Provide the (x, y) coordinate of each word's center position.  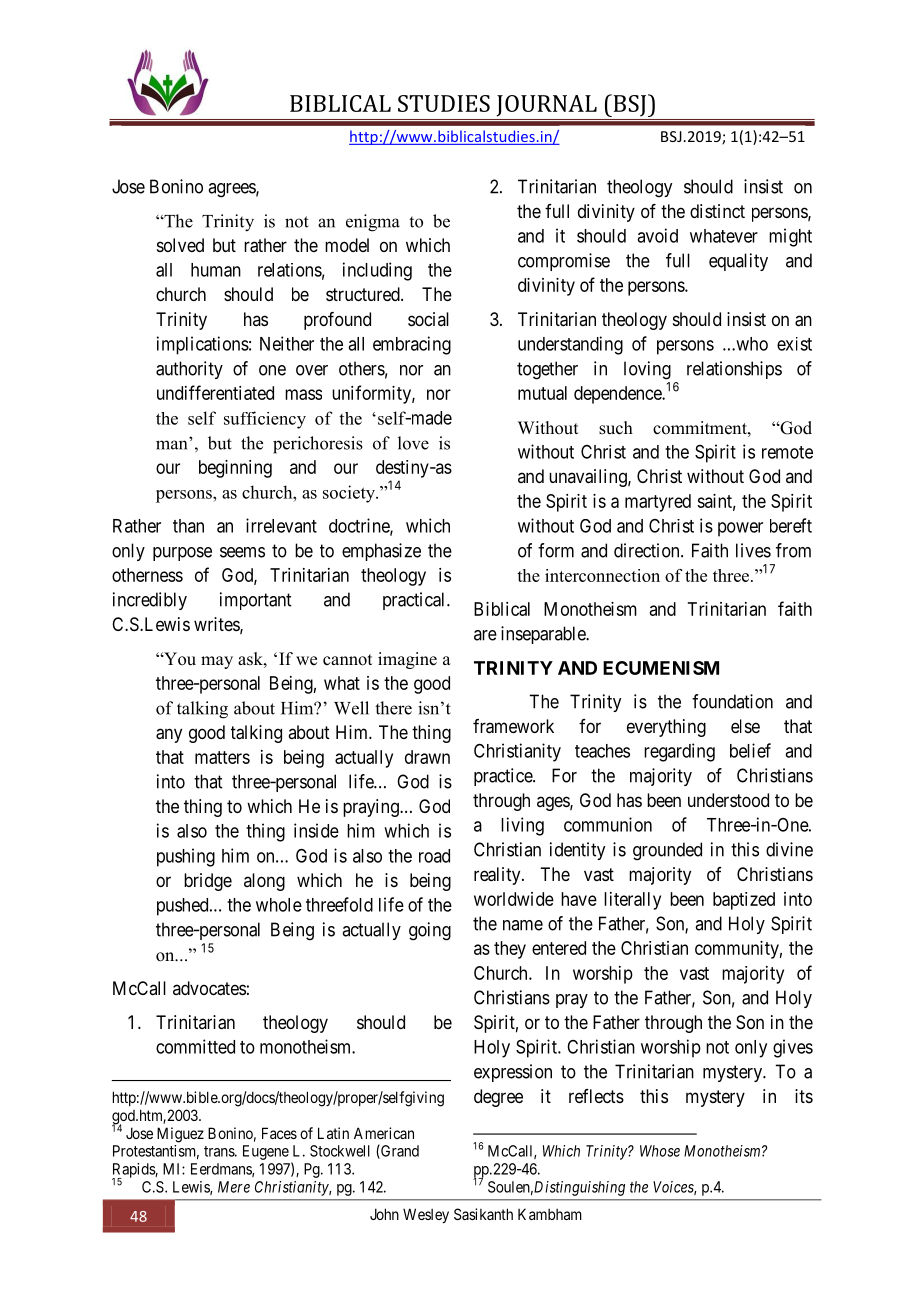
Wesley (426, 1215)
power (740, 529)
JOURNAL (547, 106)
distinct (717, 211)
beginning (235, 469)
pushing (186, 857)
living (522, 826)
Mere (234, 1187)
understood (728, 800)
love (413, 443)
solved (180, 245)
